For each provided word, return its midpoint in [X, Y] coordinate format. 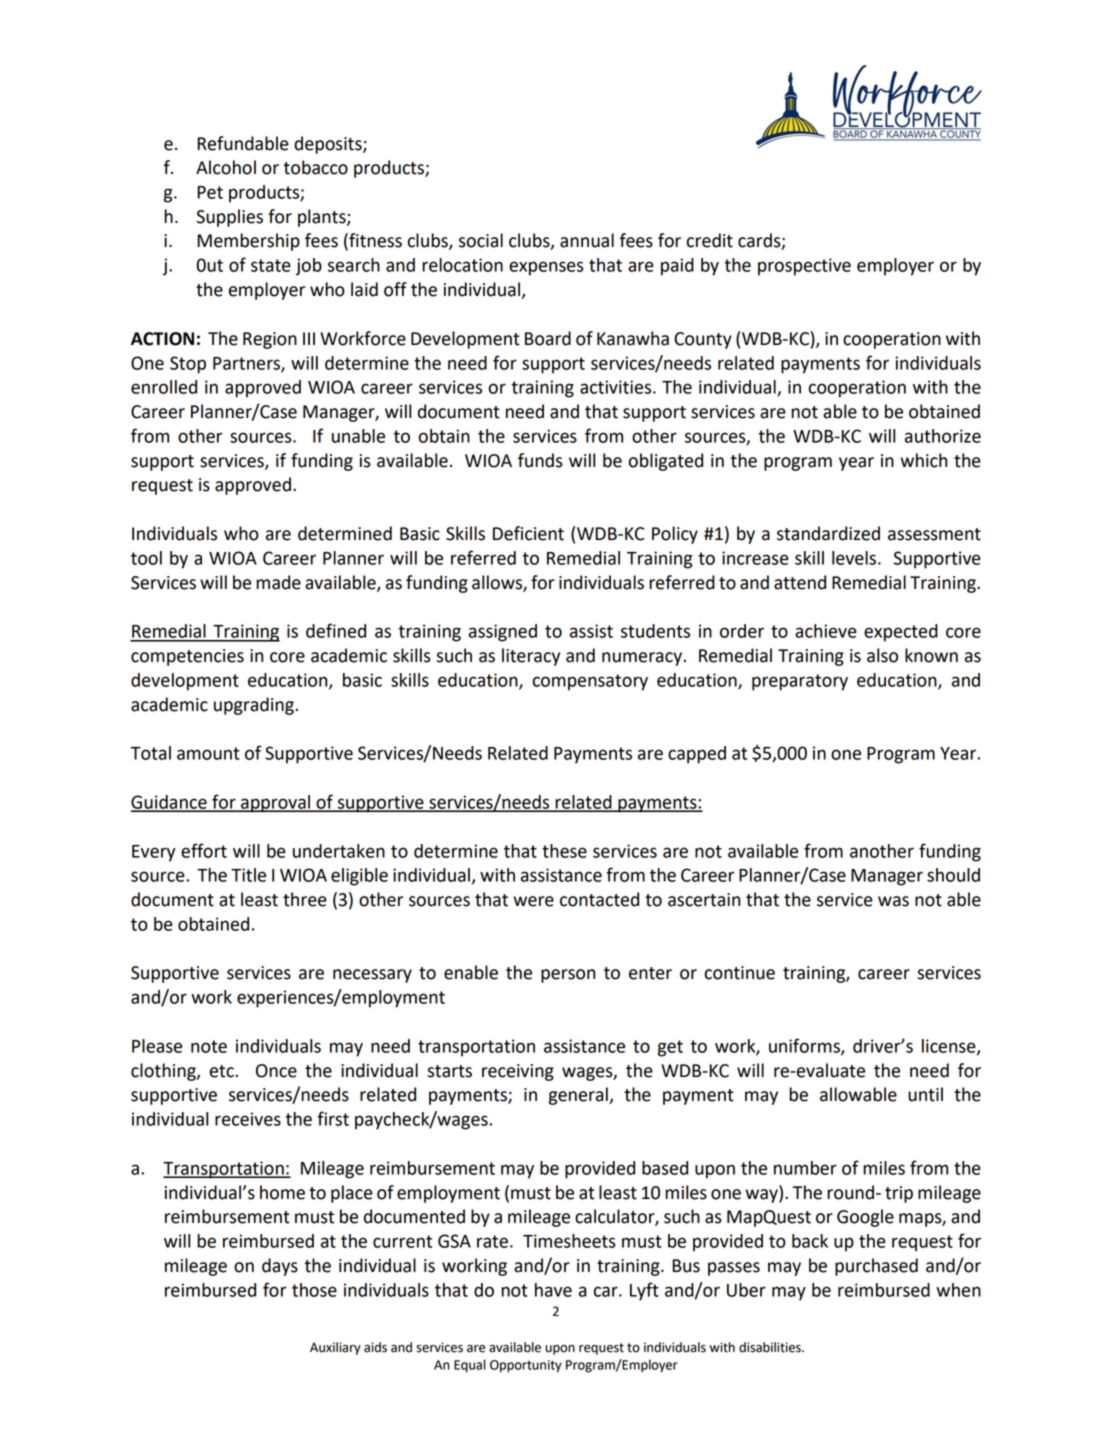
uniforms [805, 1046]
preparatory [800, 682]
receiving [518, 1072]
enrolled [164, 387]
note [209, 1046]
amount [208, 753]
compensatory [590, 682]
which [923, 460]
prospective [804, 267]
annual [587, 240]
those [314, 1290]
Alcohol [226, 167]
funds [540, 460]
